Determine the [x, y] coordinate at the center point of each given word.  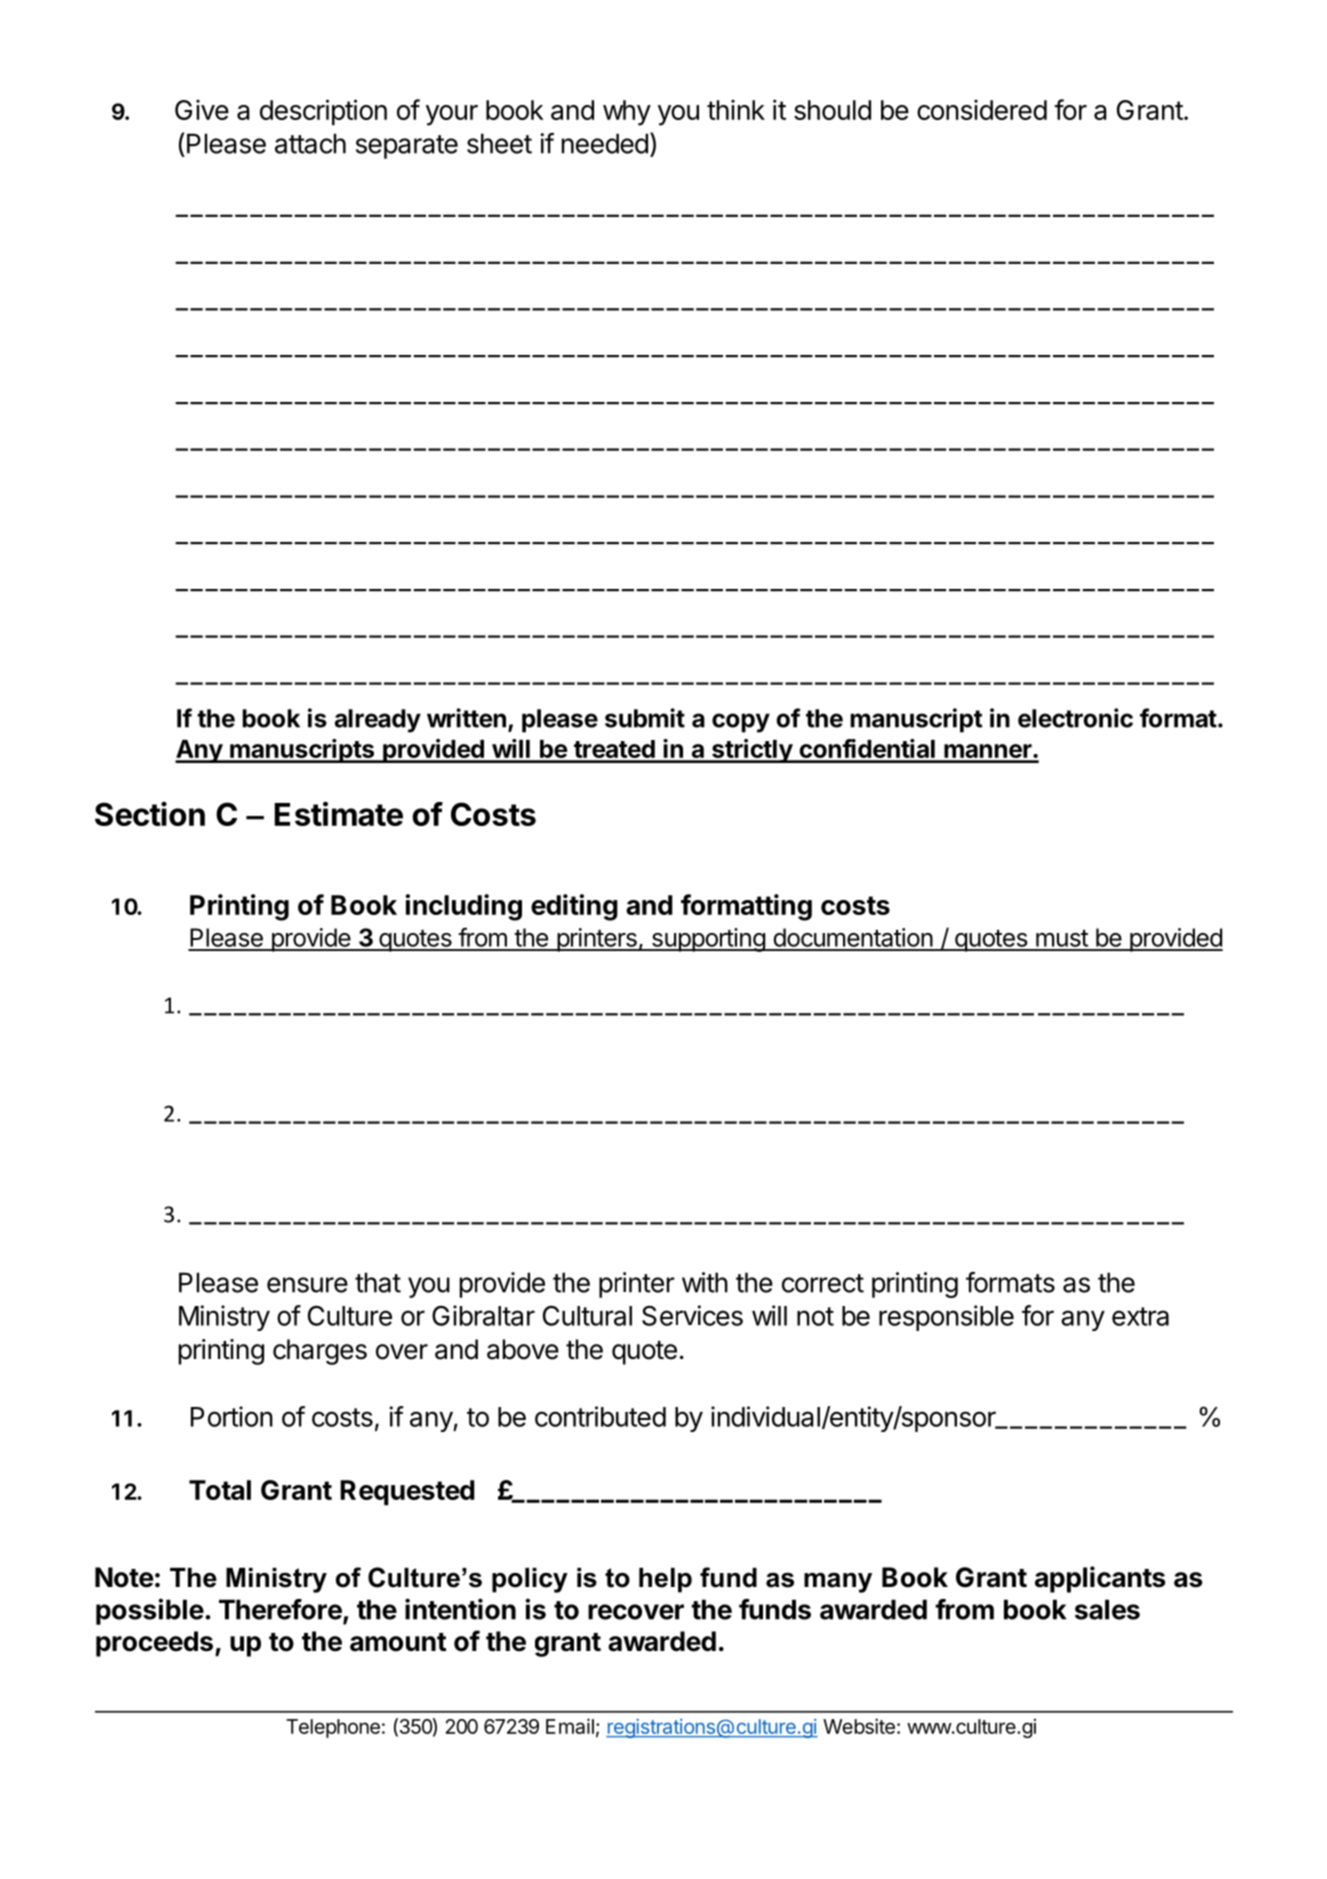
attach [310, 143]
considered [982, 110]
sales [1107, 1609]
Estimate [339, 813]
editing [574, 907]
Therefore [281, 1610]
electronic [1075, 718]
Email [570, 1726]
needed [605, 143]
